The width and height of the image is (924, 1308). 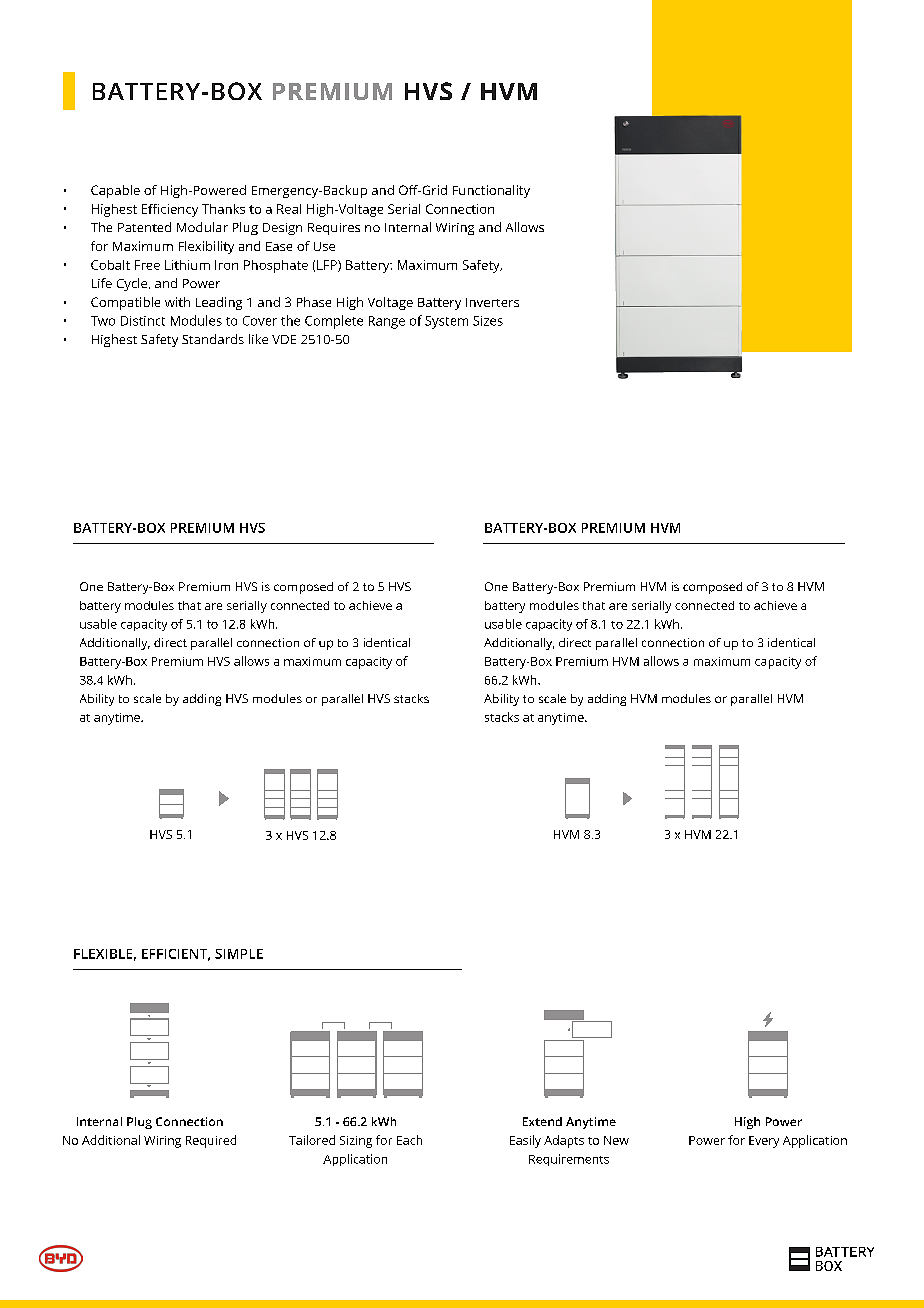 What do you see at coordinates (492, 302) in the image?
I see `Inverters` at bounding box center [492, 302].
